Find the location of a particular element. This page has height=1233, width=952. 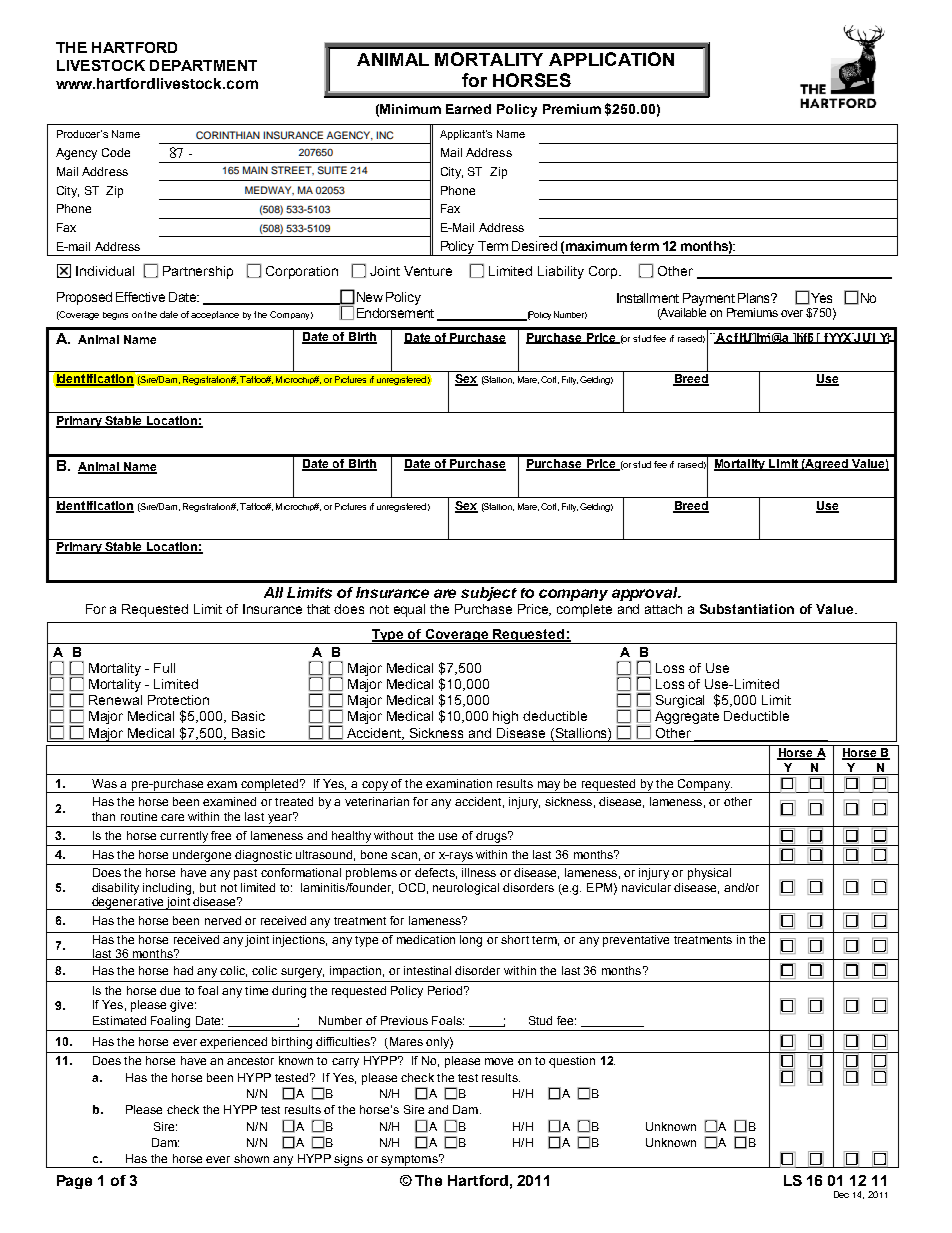

equal is located at coordinates (409, 610).
